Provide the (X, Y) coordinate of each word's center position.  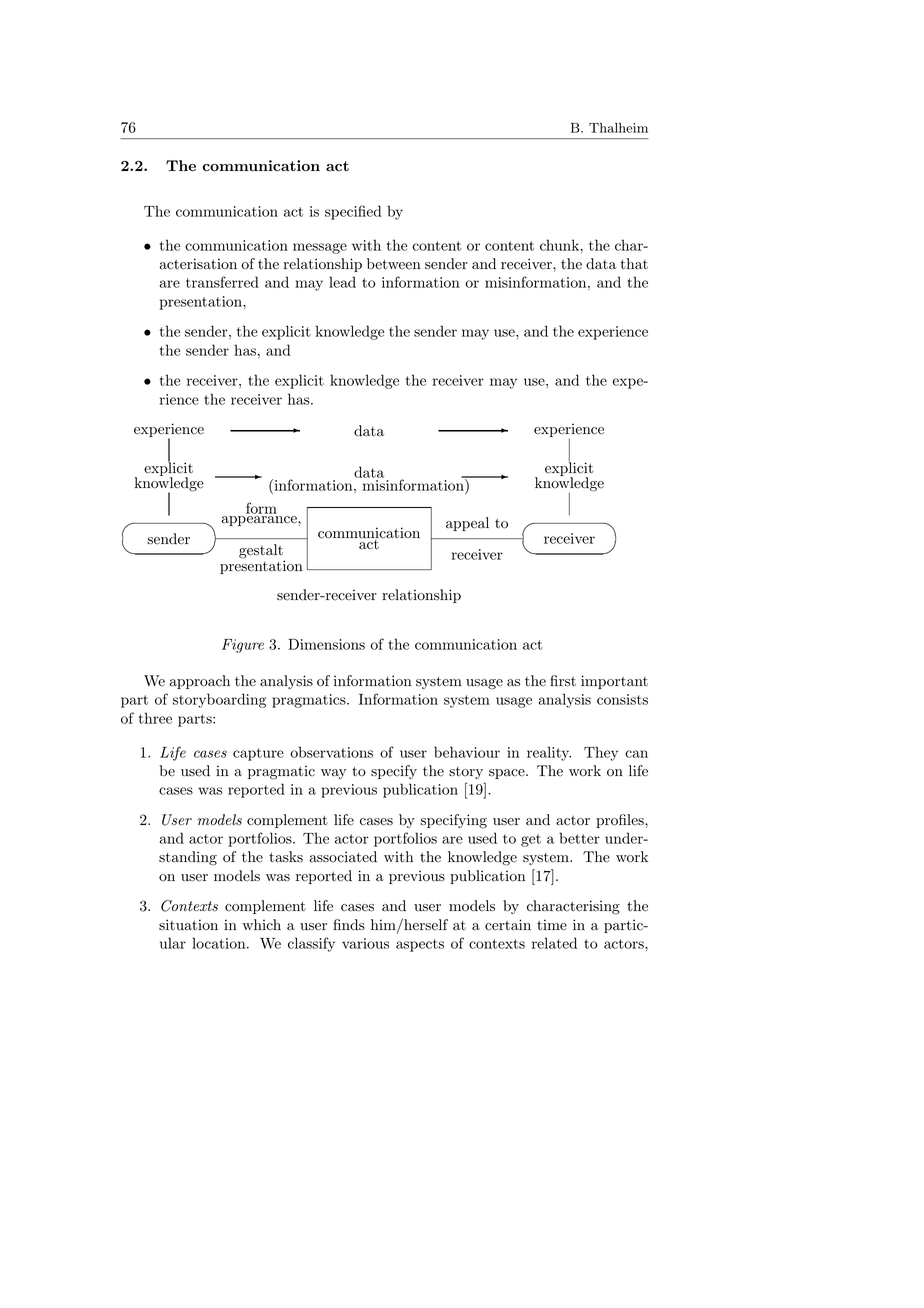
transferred (222, 282)
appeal (467, 524)
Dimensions (326, 644)
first (563, 680)
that (634, 264)
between (394, 264)
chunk (560, 245)
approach (199, 682)
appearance (260, 521)
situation (188, 925)
